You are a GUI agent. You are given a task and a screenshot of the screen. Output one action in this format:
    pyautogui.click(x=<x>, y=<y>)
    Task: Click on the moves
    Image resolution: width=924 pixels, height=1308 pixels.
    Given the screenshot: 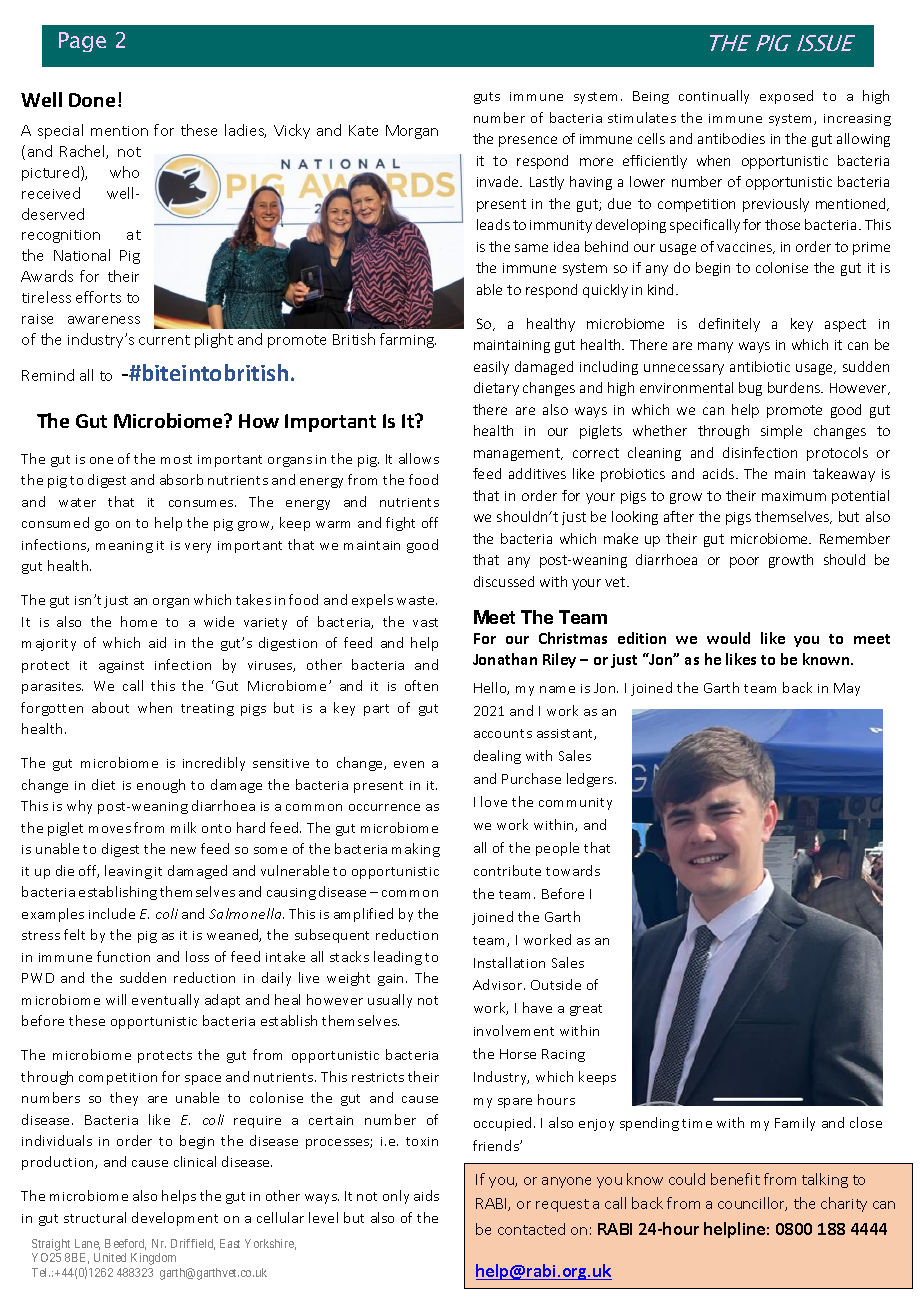 What is the action you would take?
    pyautogui.click(x=110, y=829)
